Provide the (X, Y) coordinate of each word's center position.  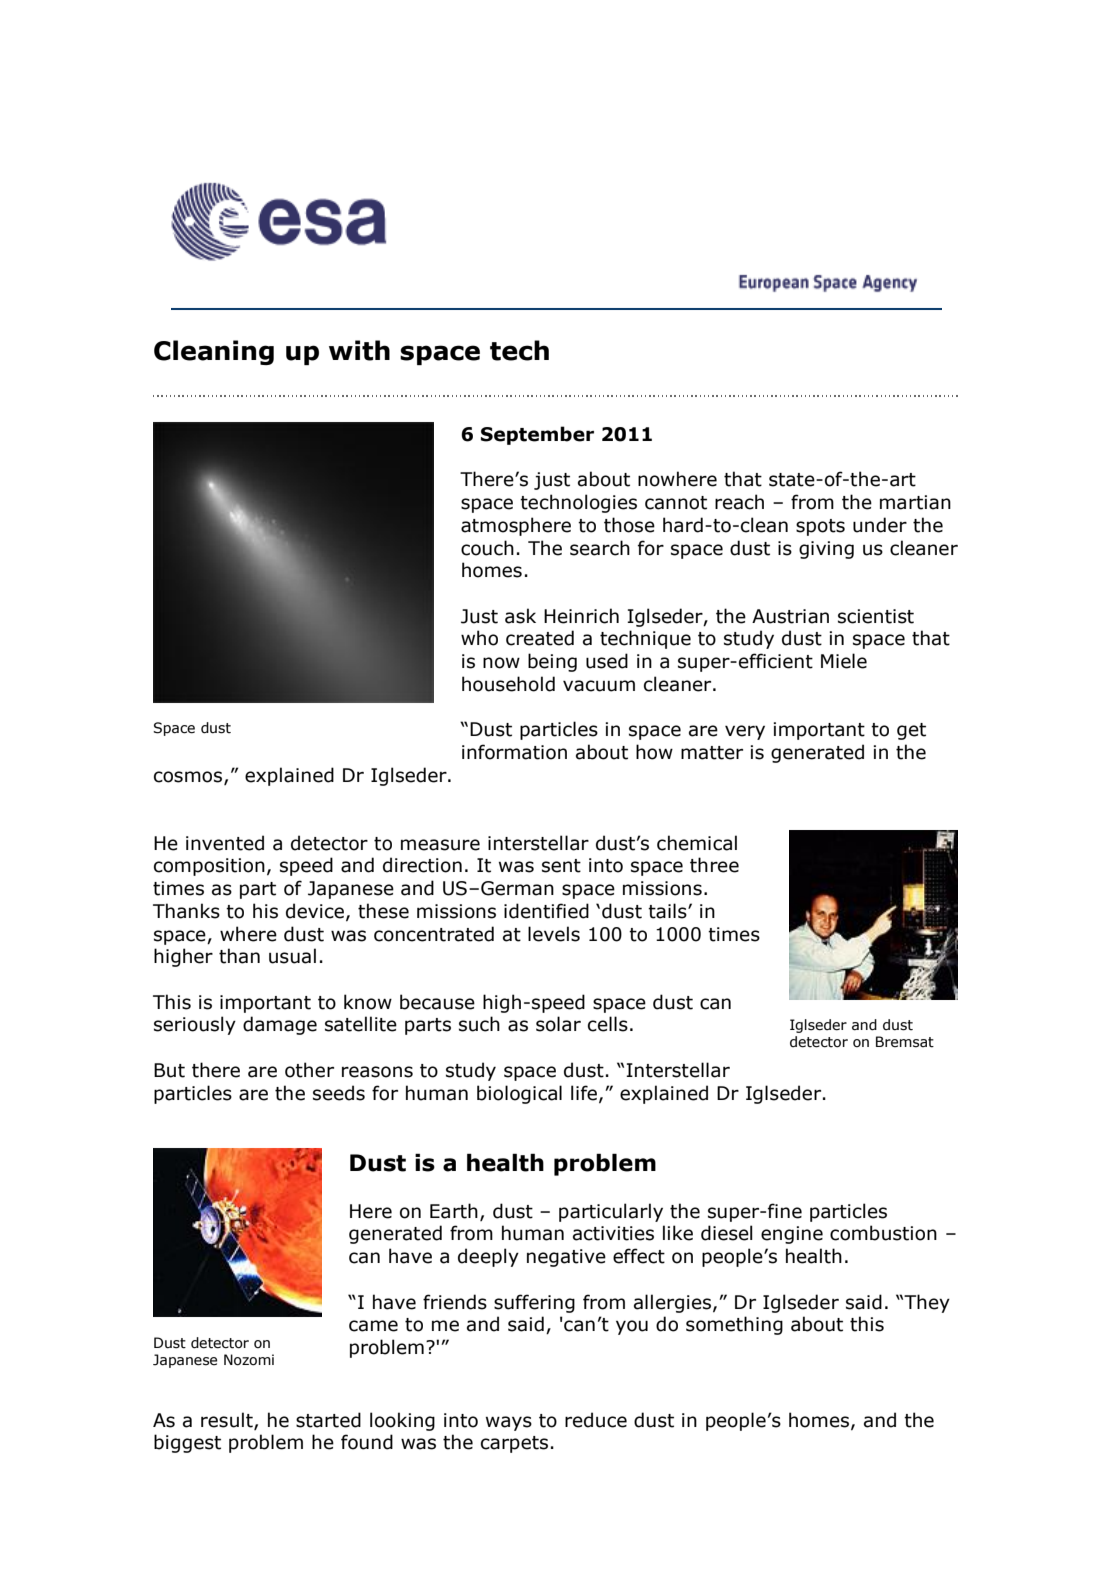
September (537, 435)
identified (546, 911)
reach (739, 502)
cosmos (189, 777)
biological (519, 1094)
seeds (339, 1093)
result (228, 1421)
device (316, 912)
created (540, 638)
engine (792, 1235)
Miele (844, 661)
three (714, 865)
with (359, 350)
